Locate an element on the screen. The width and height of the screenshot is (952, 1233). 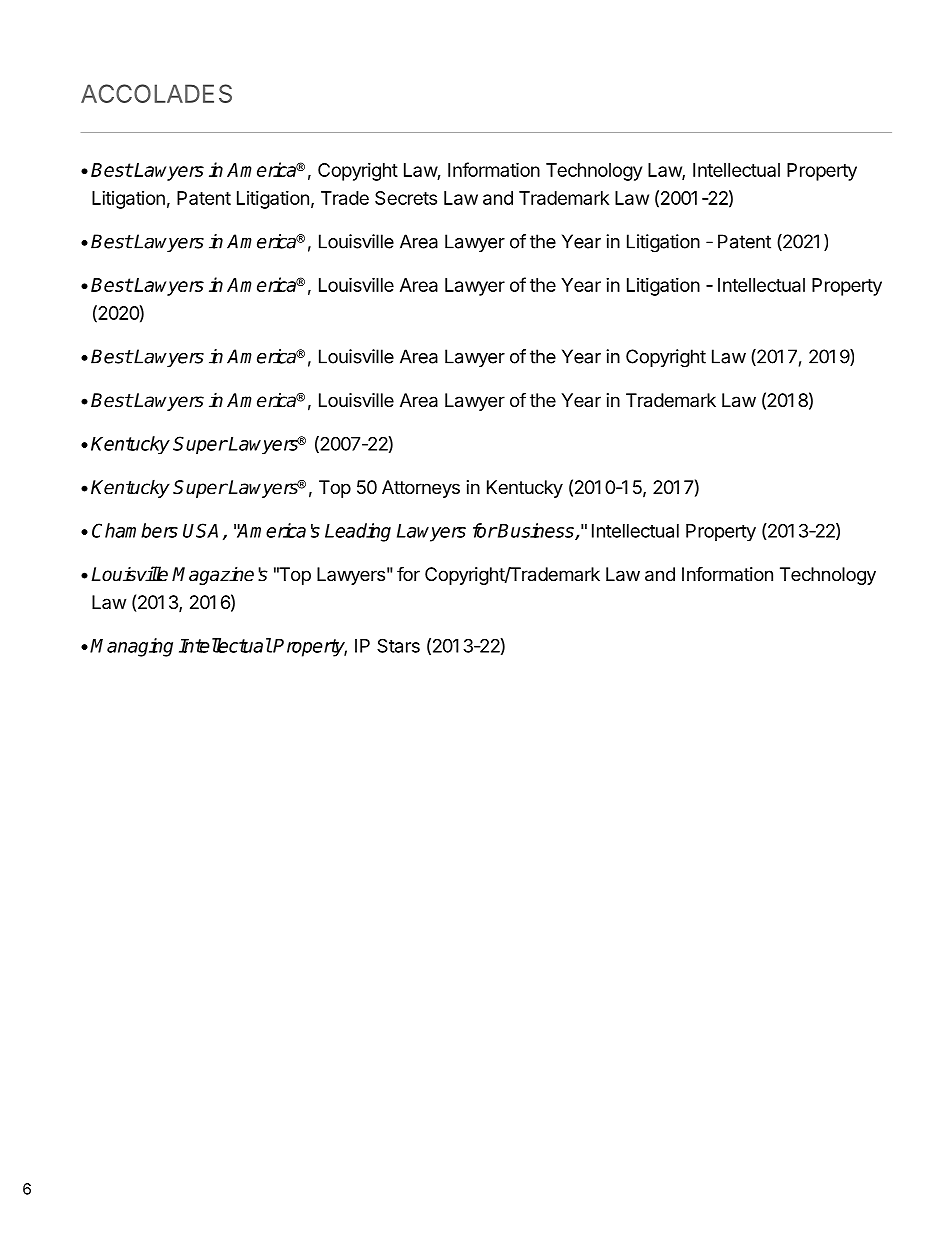
ACCOLADES is located at coordinates (156, 93).
